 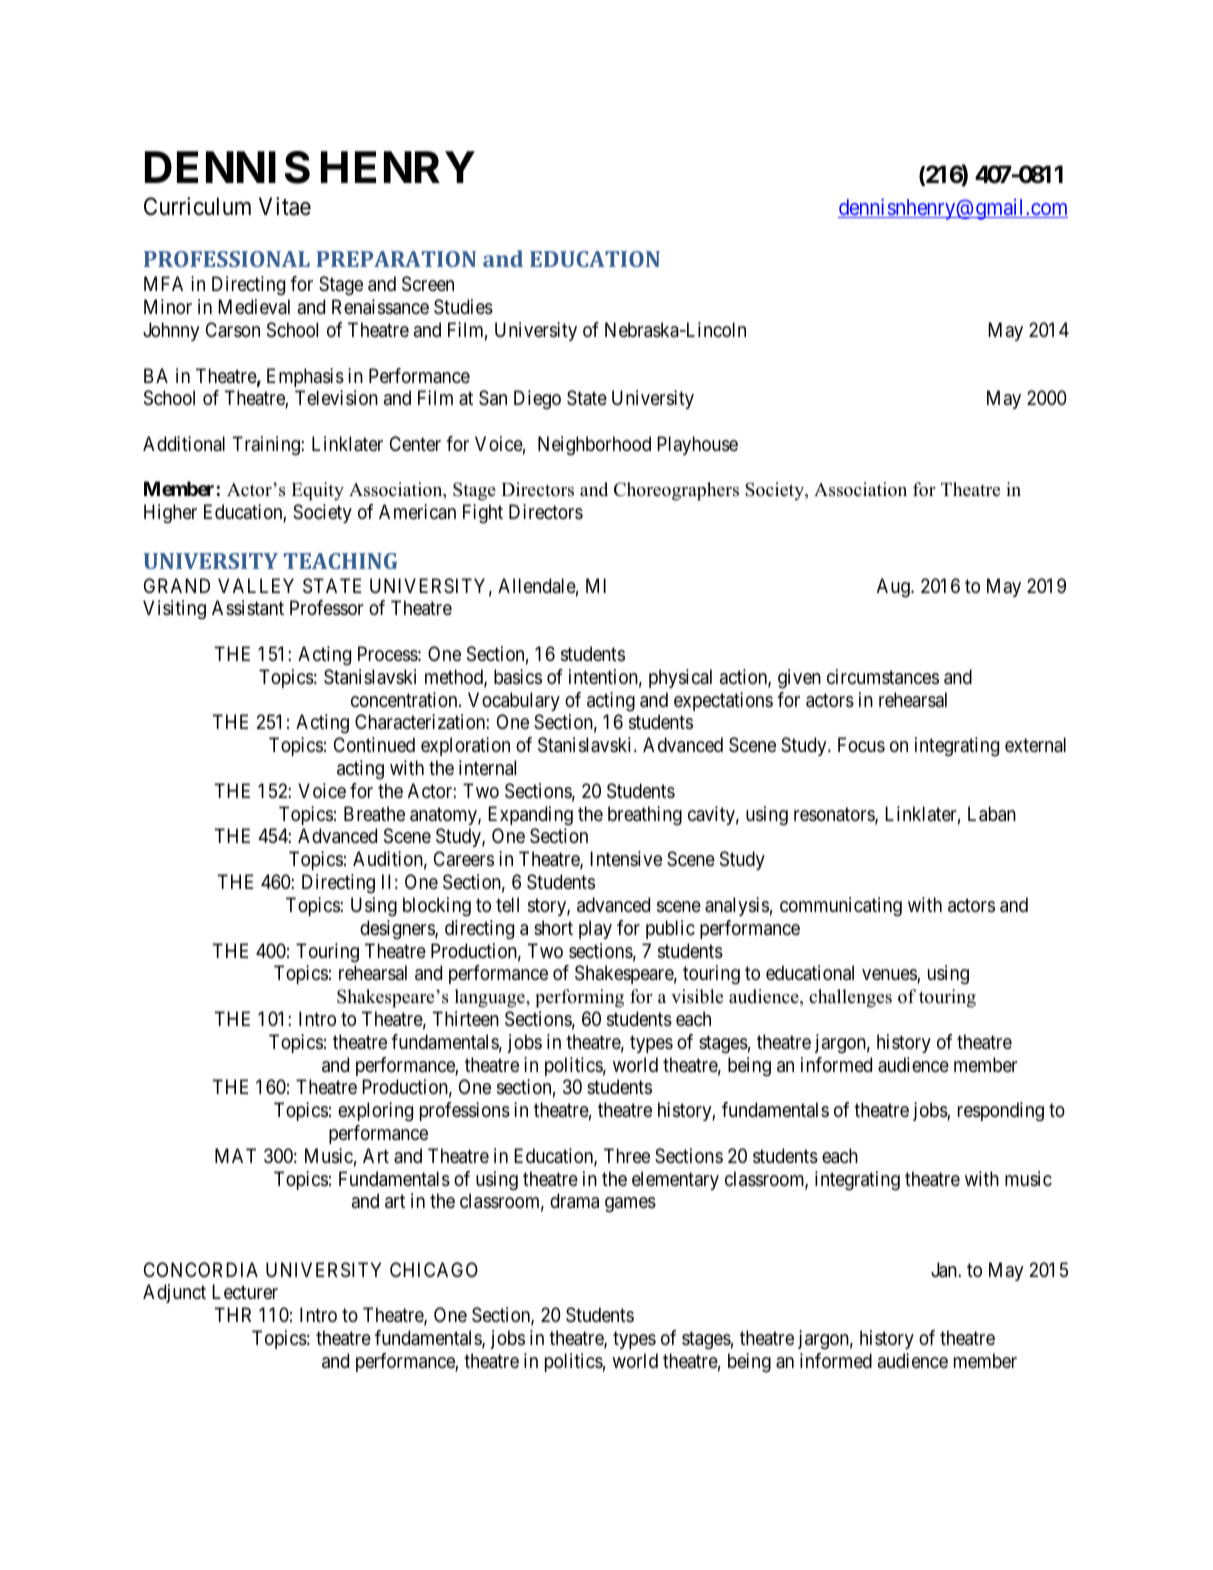 What do you see at coordinates (374, 744) in the image?
I see `Continued` at bounding box center [374, 744].
